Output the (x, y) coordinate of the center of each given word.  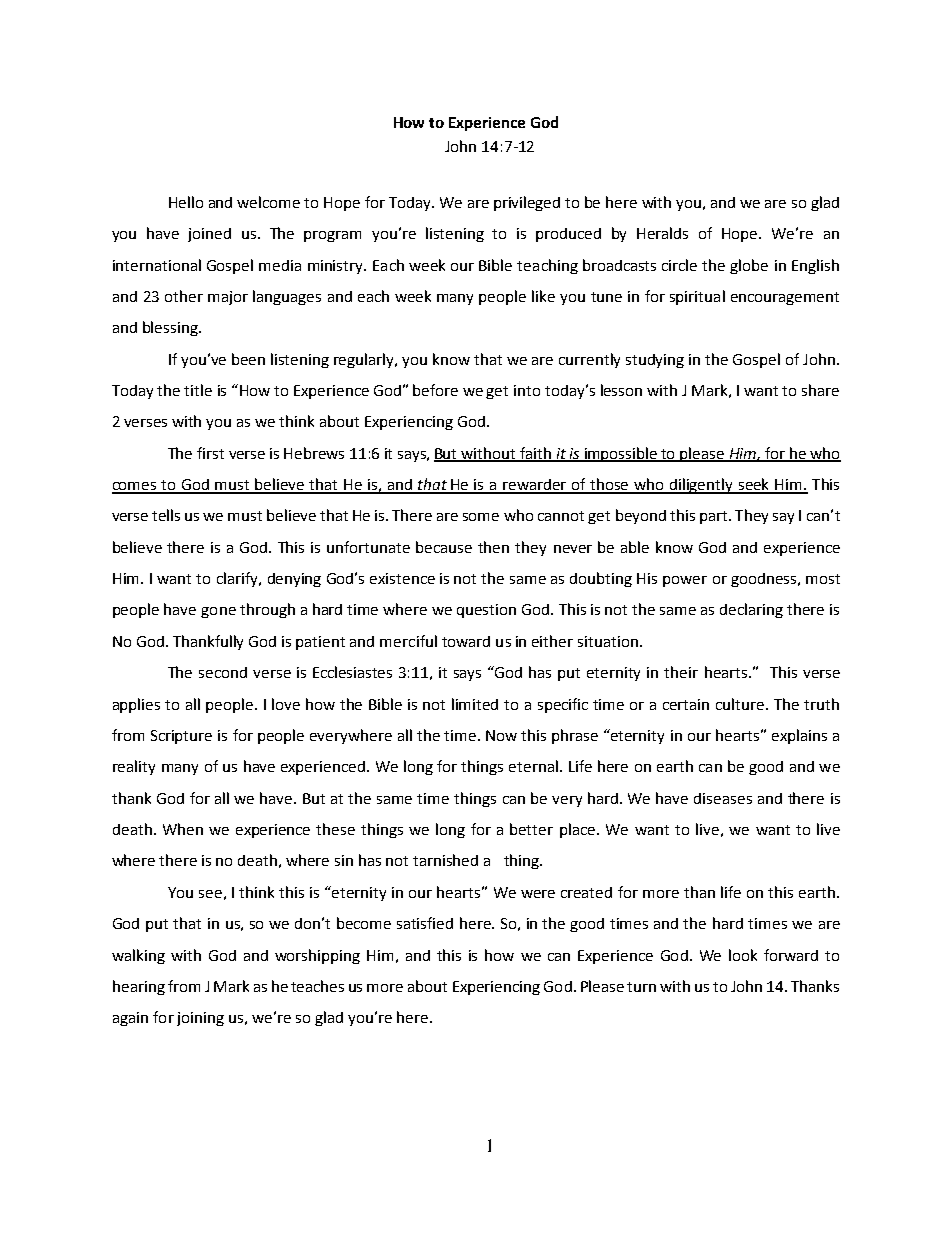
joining (200, 1019)
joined (209, 235)
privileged (527, 203)
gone (218, 612)
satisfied (425, 923)
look (743, 955)
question (486, 611)
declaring (751, 610)
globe (749, 266)
